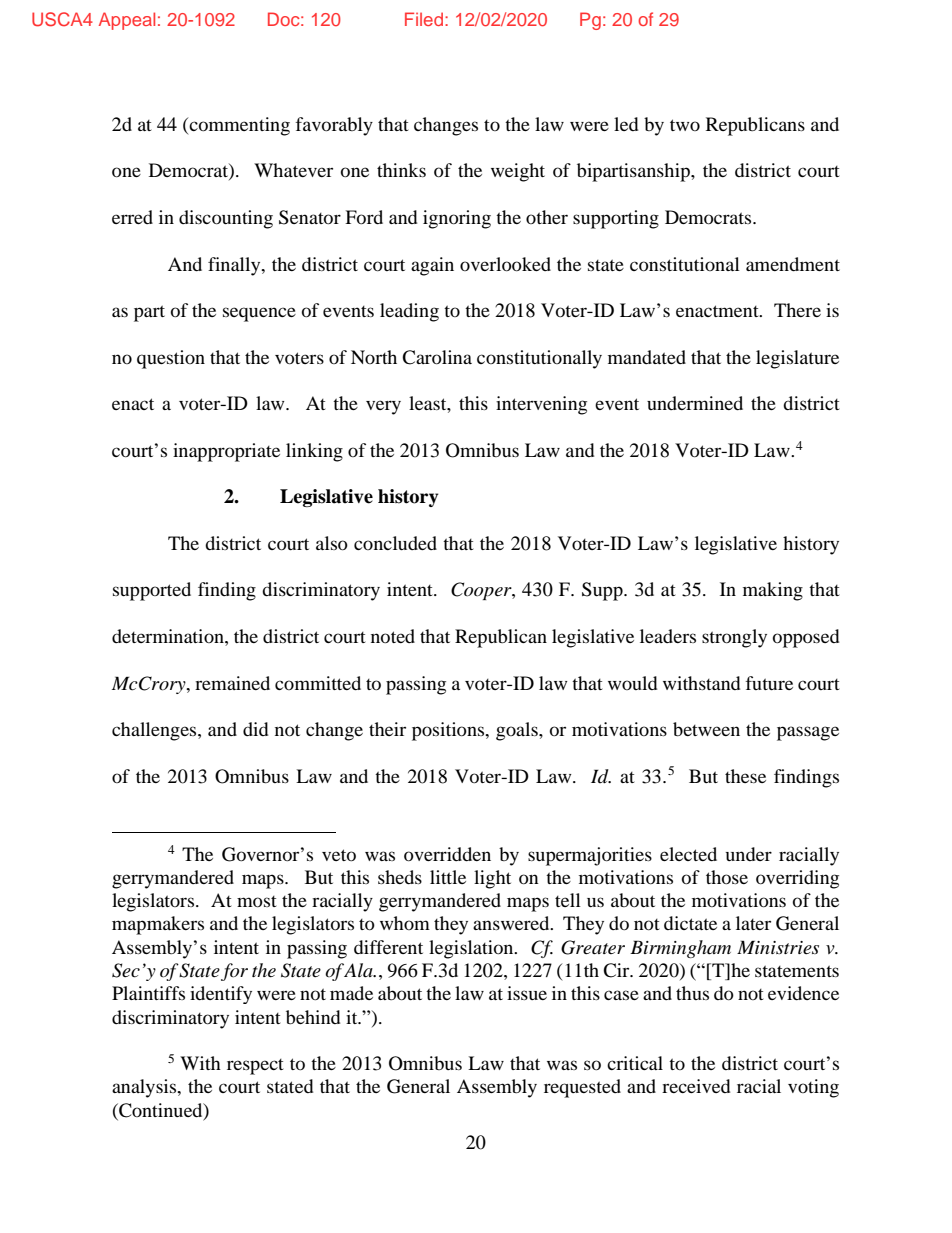 This document has width=952, height=1233. I want to click on Filed, so click(424, 19).
